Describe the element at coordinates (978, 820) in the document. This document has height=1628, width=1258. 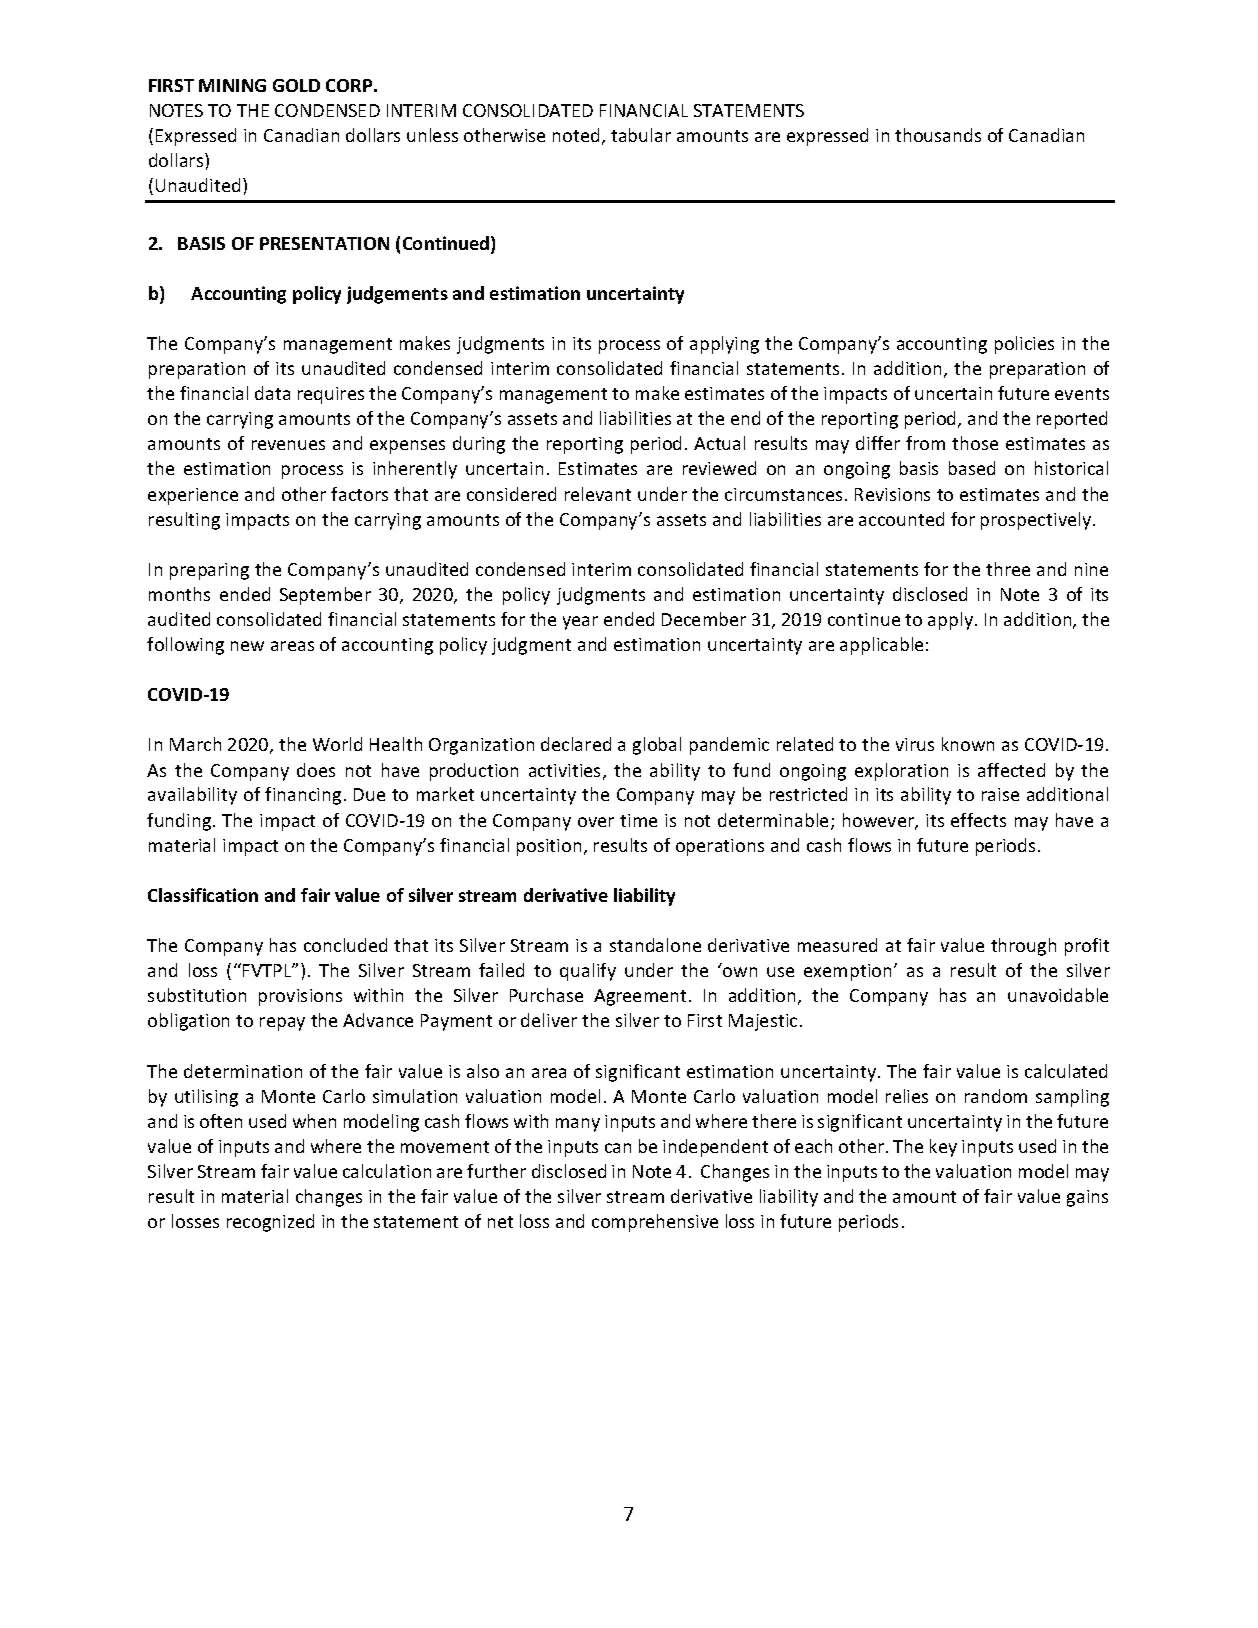
I see `effects` at that location.
